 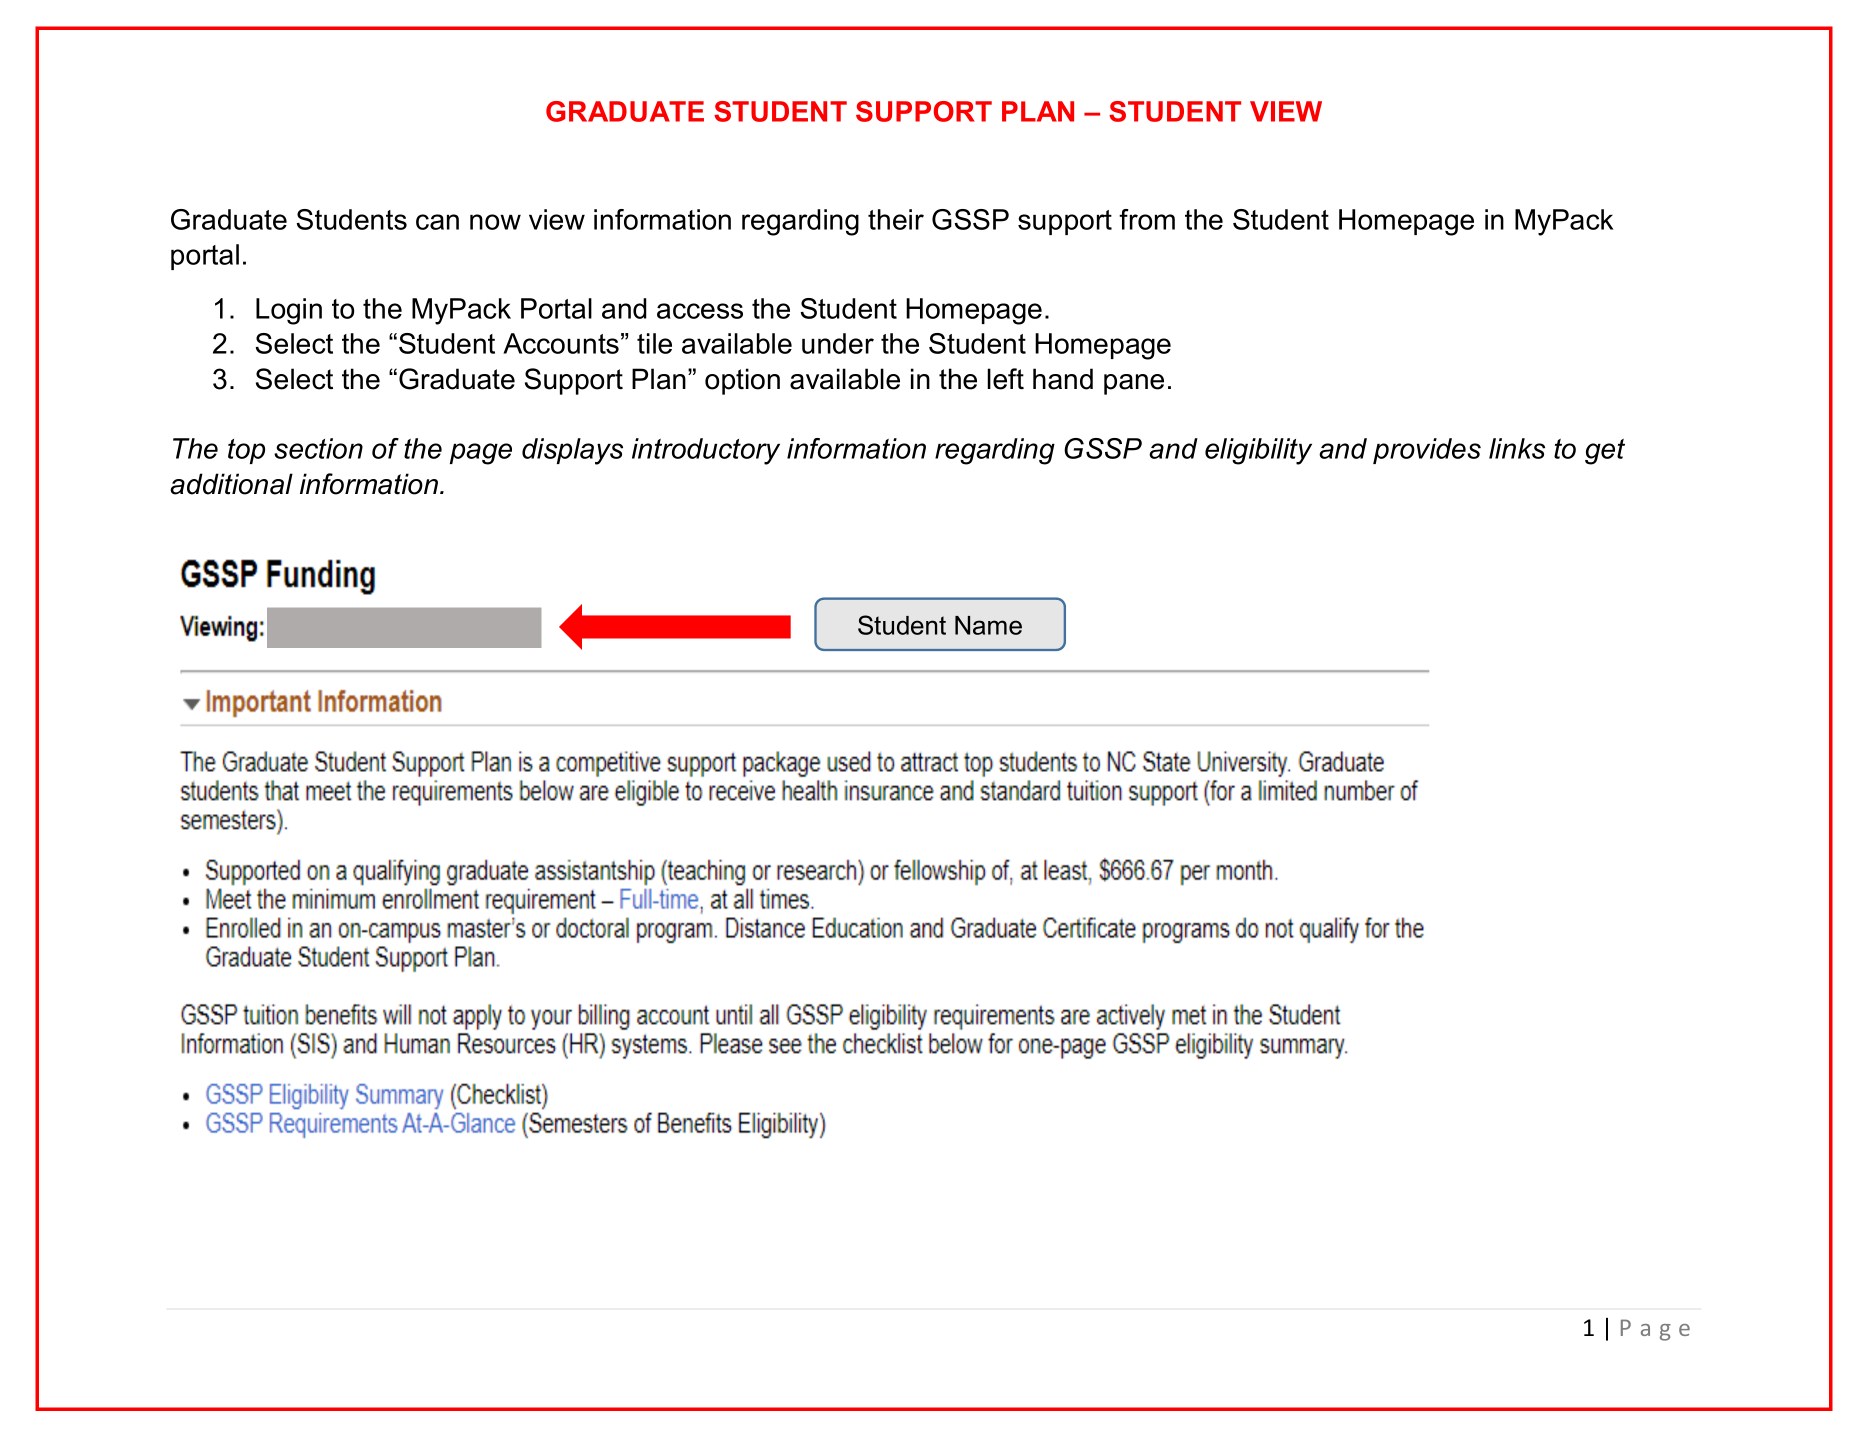 I want to click on hand, so click(x=1063, y=379).
